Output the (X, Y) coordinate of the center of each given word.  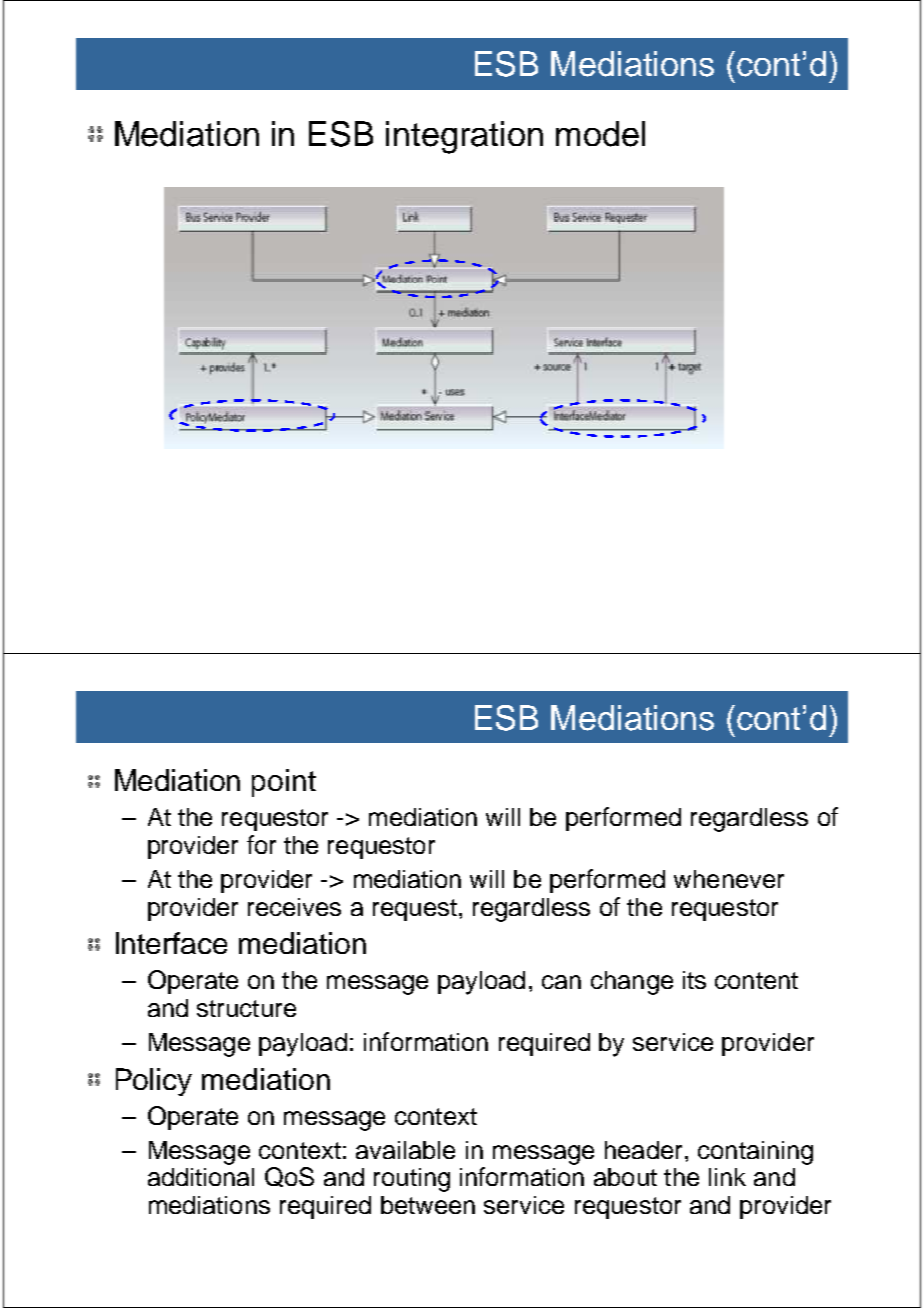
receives (294, 907)
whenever (729, 879)
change (632, 983)
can (561, 982)
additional (201, 1177)
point (284, 783)
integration (464, 137)
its (694, 980)
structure (246, 1008)
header (643, 1150)
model (600, 134)
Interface (171, 943)
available (405, 1150)
